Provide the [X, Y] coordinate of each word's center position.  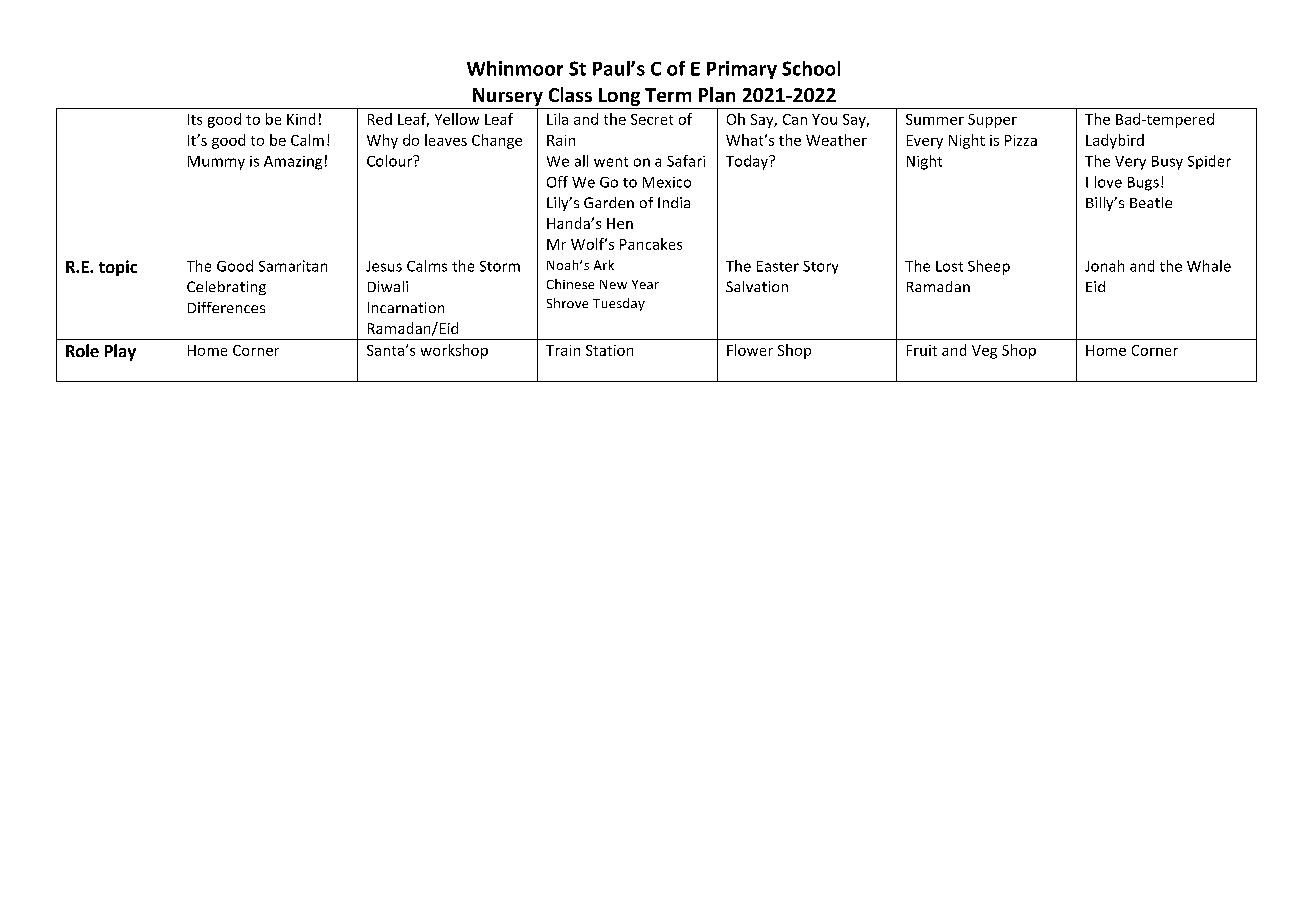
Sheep [989, 267]
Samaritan [293, 266]
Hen [620, 223]
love [1108, 182]
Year [645, 284]
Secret [652, 119]
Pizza [1021, 140]
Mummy [216, 163]
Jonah [1104, 266]
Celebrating [226, 288]
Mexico [667, 182]
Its [195, 119]
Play [120, 352]
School [811, 68]
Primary [742, 70]
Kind [301, 119]
